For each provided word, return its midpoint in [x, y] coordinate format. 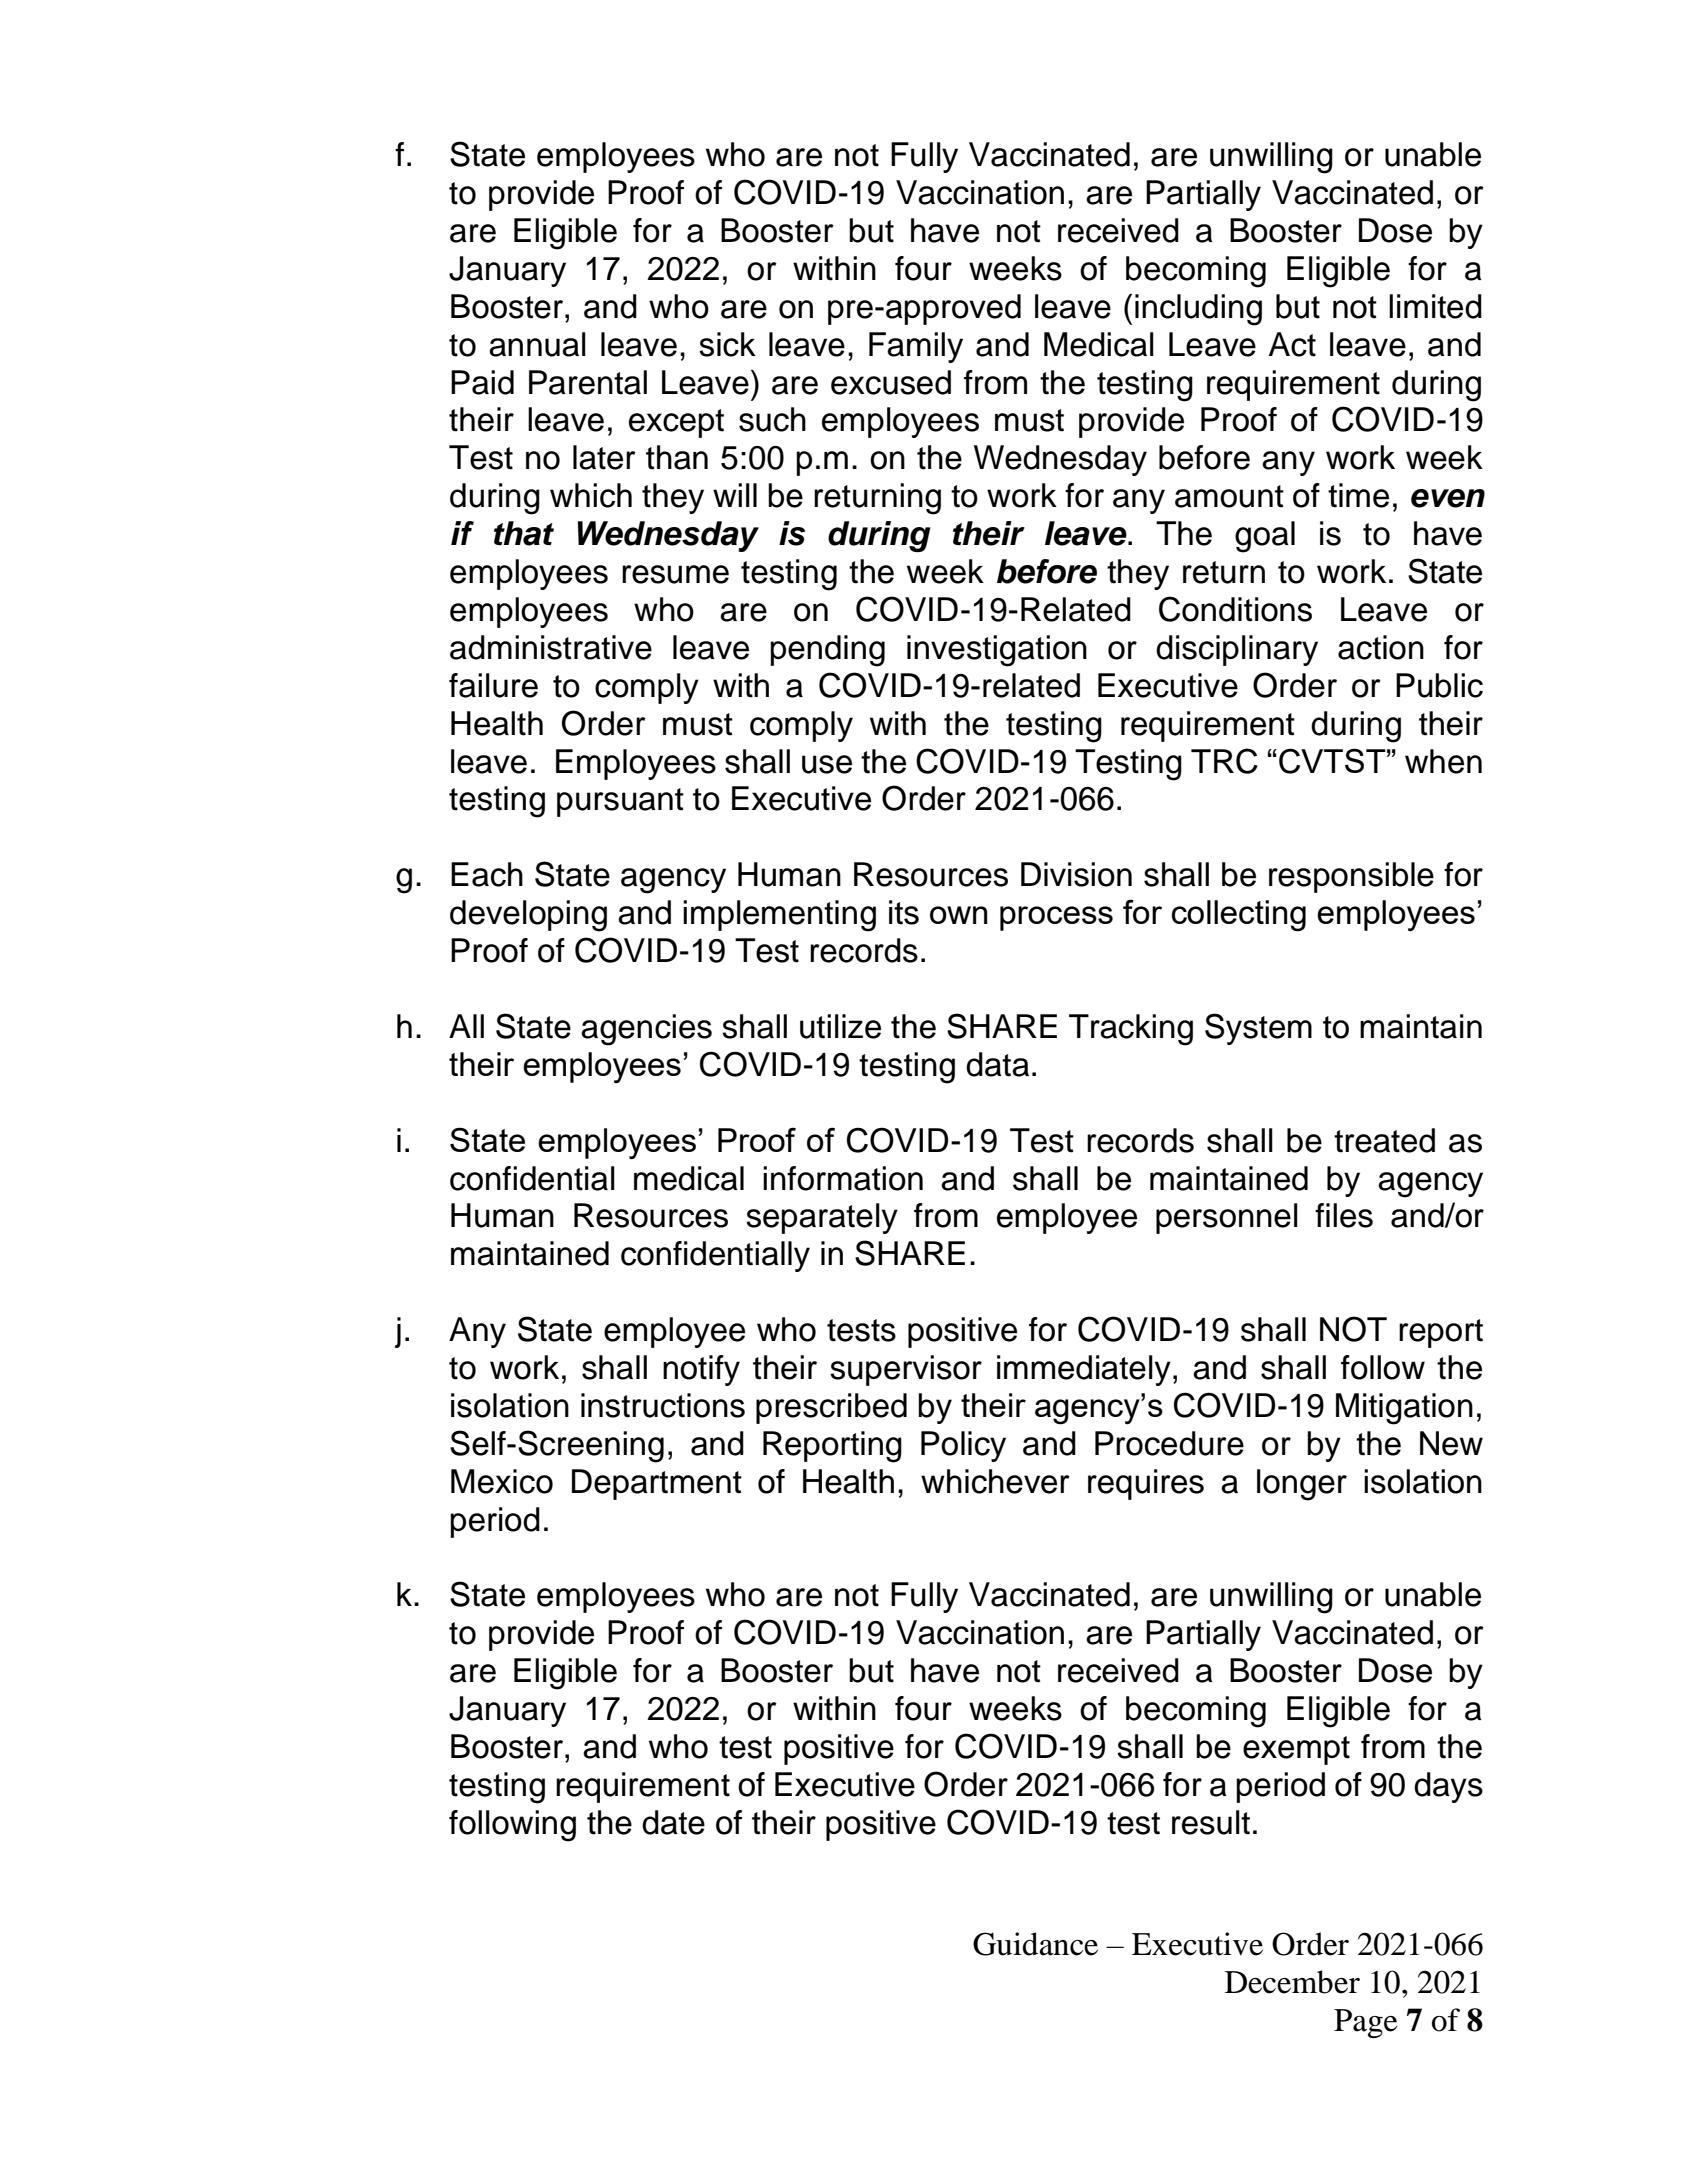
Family [916, 347]
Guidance [1035, 1944]
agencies [646, 1030]
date [673, 1822]
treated [1384, 1140]
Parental [588, 382]
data [997, 1064]
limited [1435, 306]
